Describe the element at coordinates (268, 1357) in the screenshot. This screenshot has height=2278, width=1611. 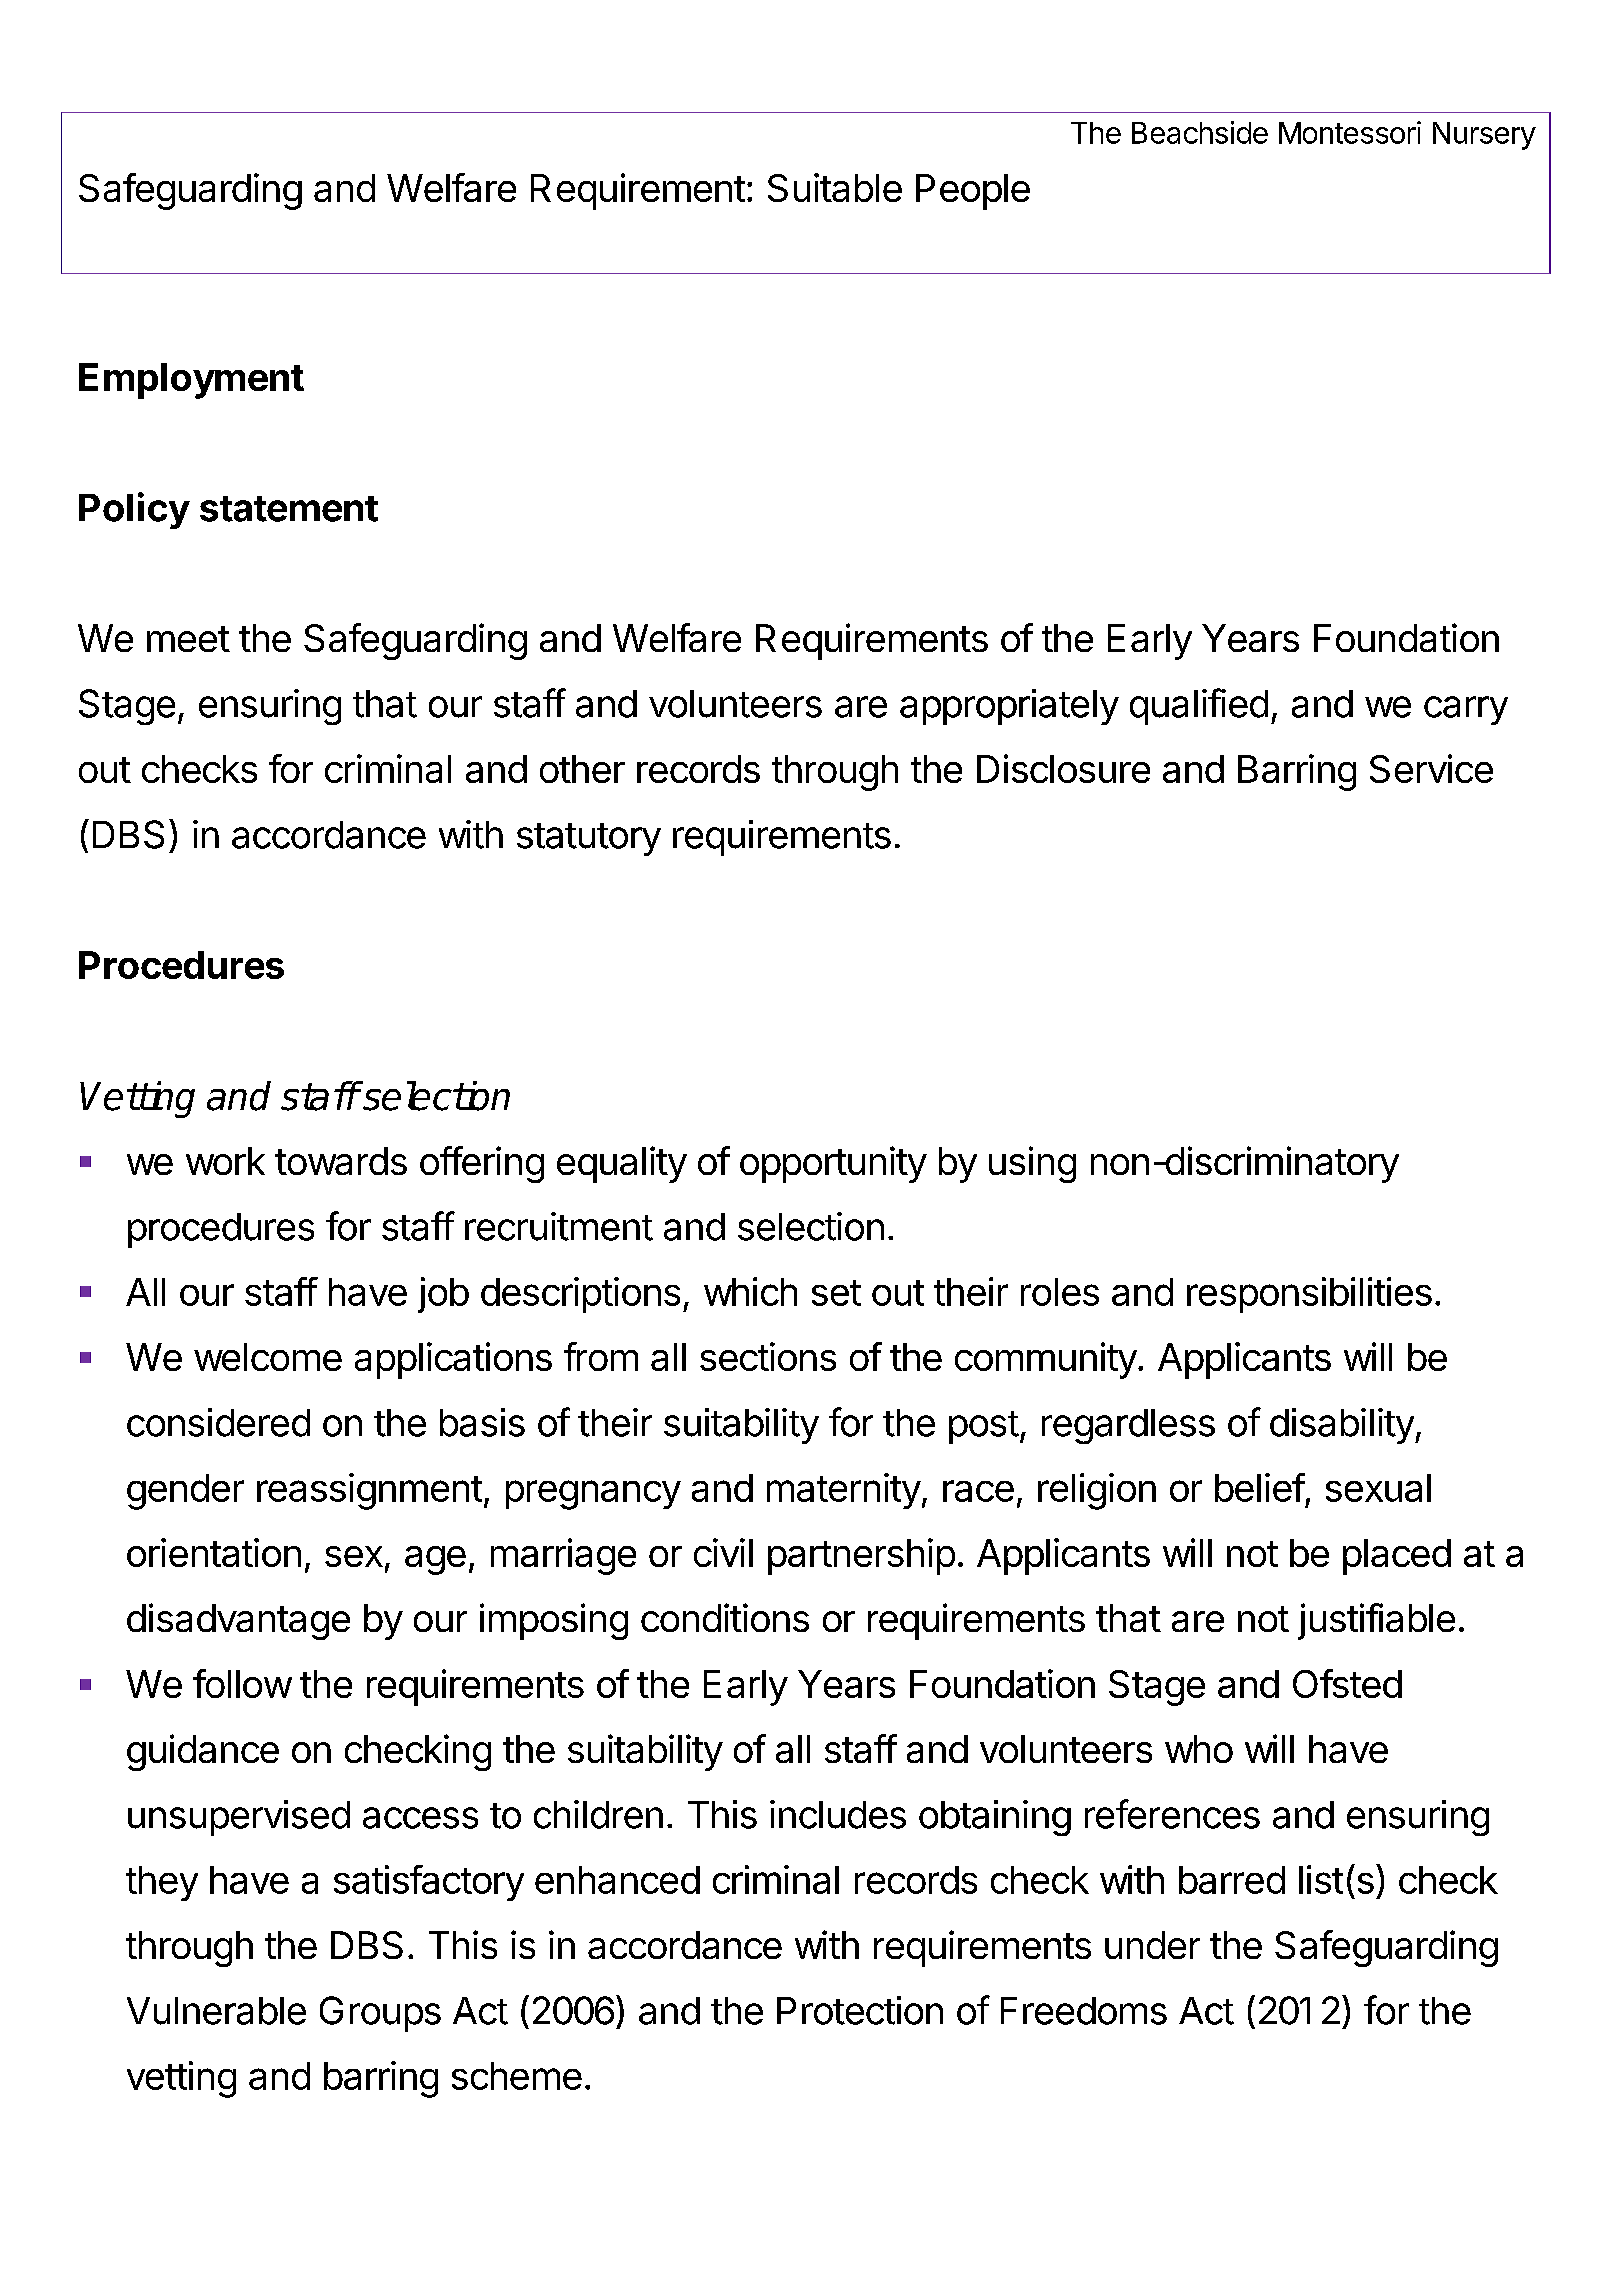
I see `welcome` at that location.
